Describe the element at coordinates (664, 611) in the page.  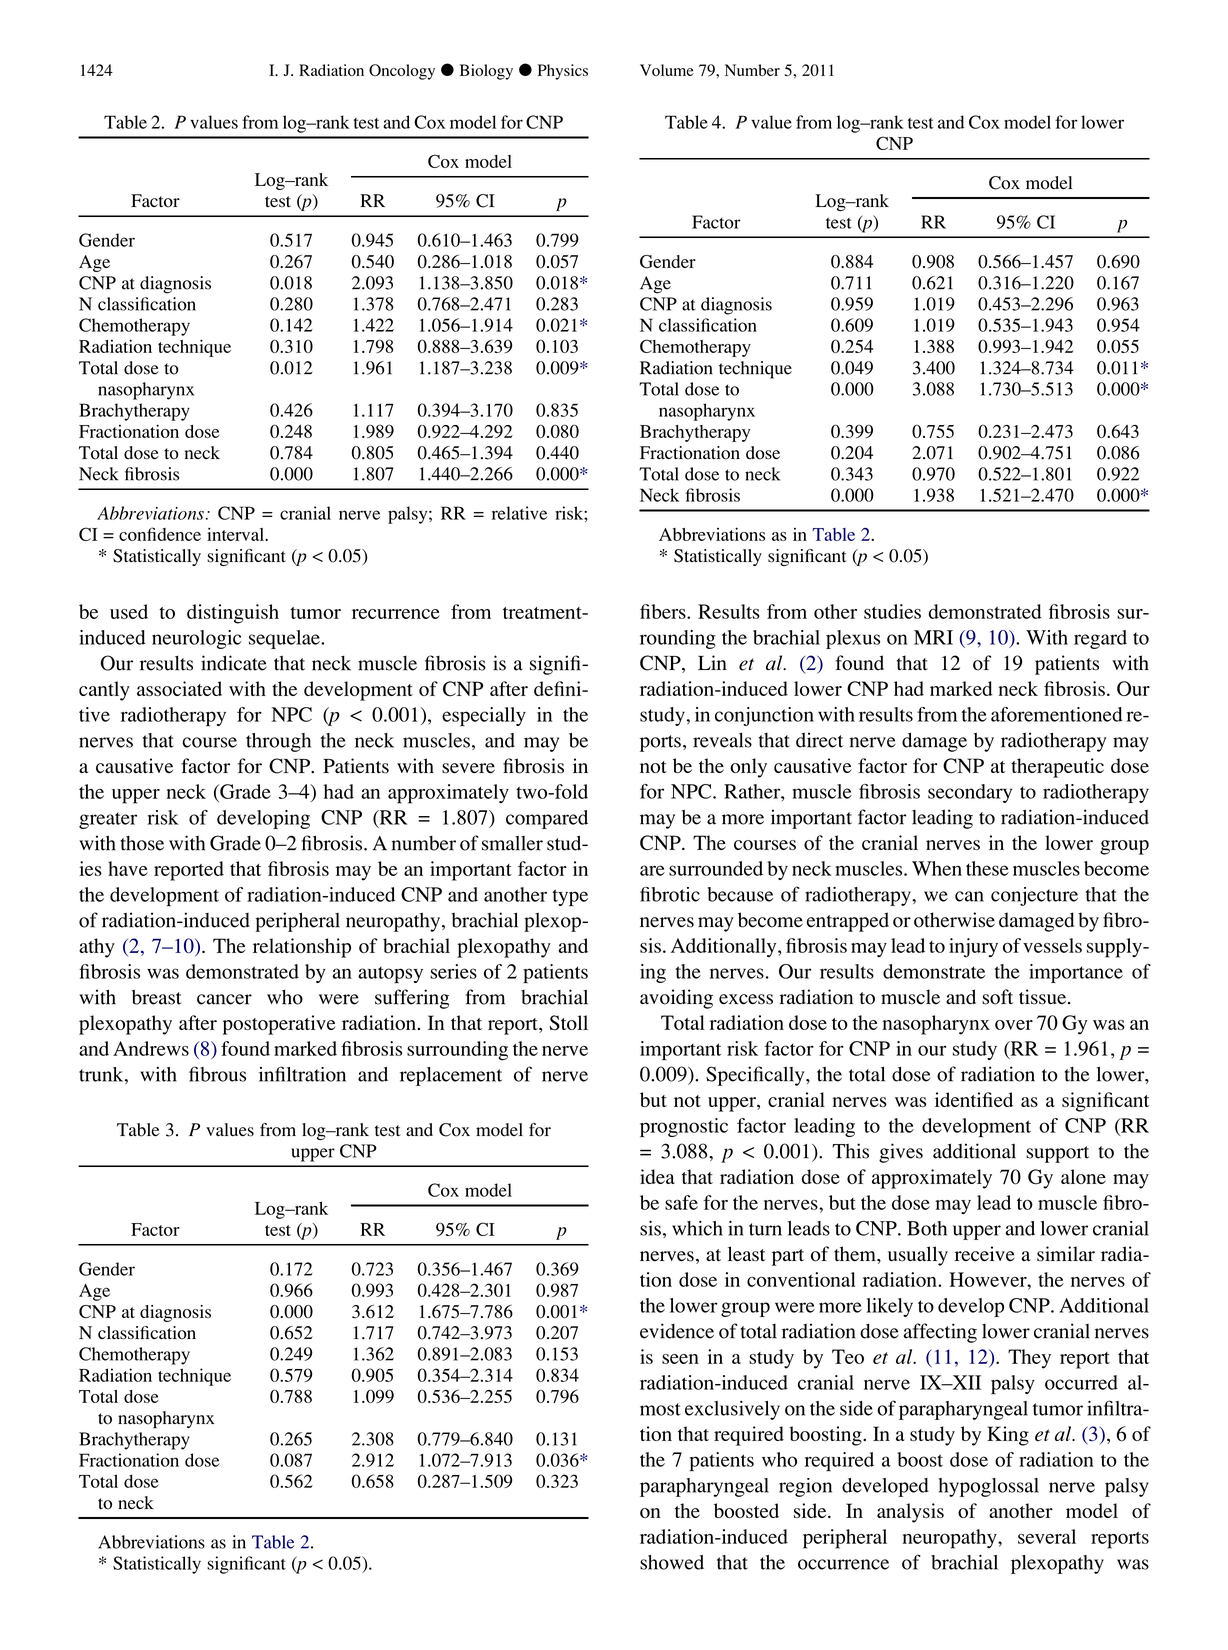
I see `fibers` at that location.
